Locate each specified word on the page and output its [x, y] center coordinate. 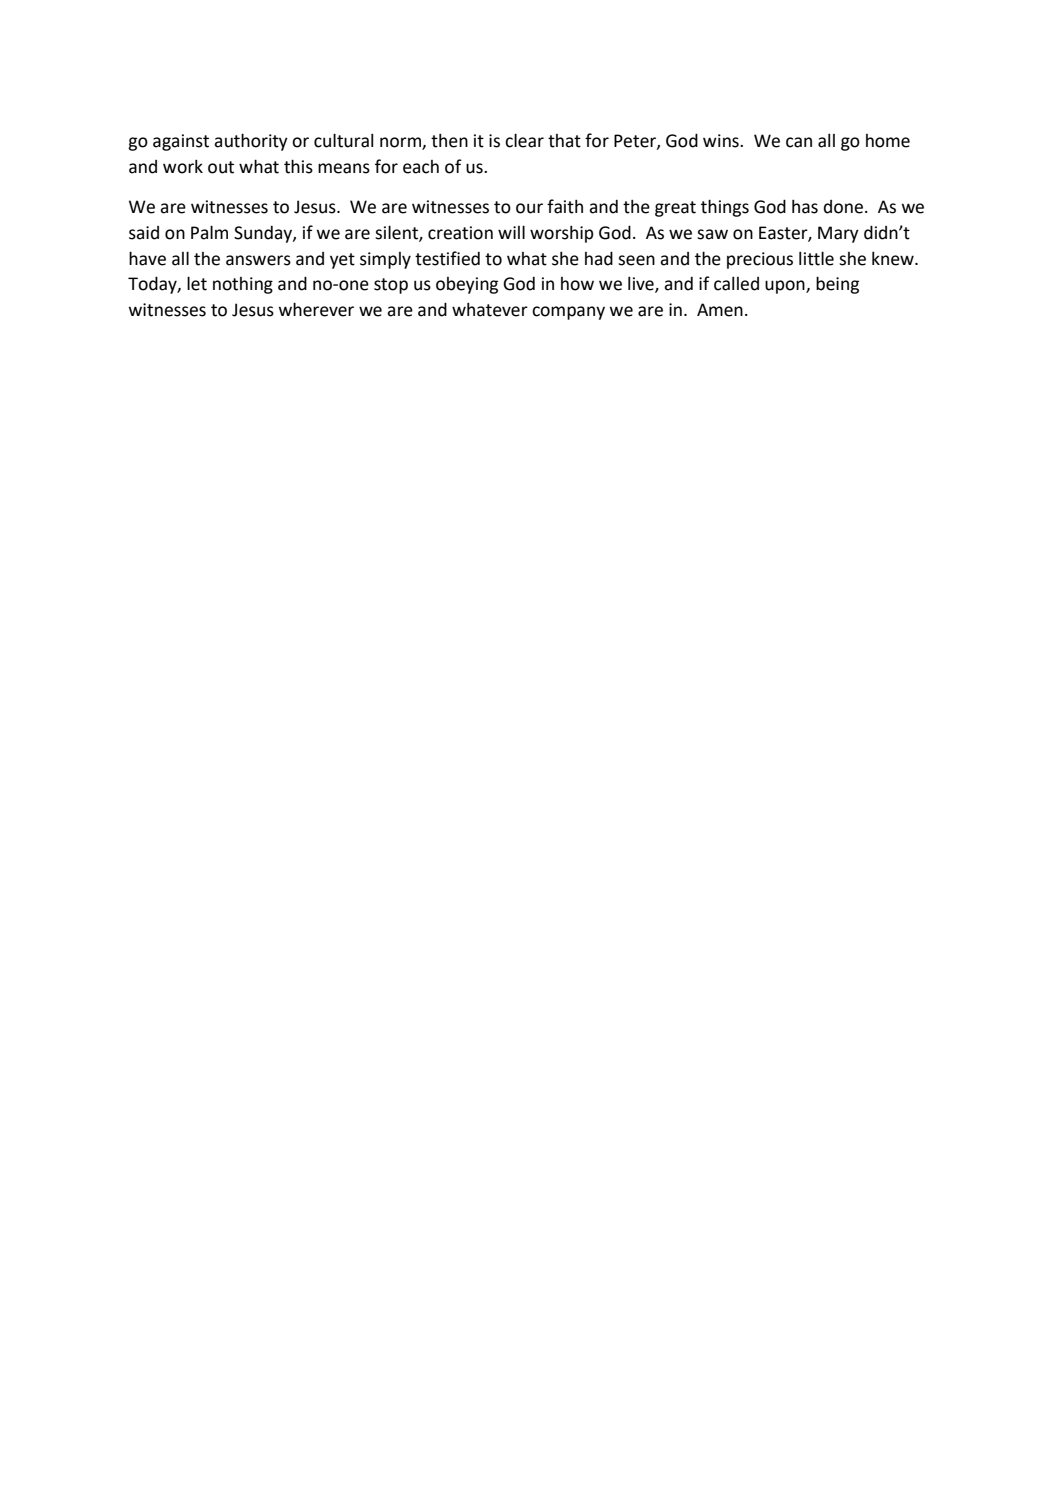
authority [251, 142]
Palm [209, 232]
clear [524, 140]
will [511, 232]
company [568, 313]
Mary [838, 234]
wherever [316, 309]
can [799, 142]
